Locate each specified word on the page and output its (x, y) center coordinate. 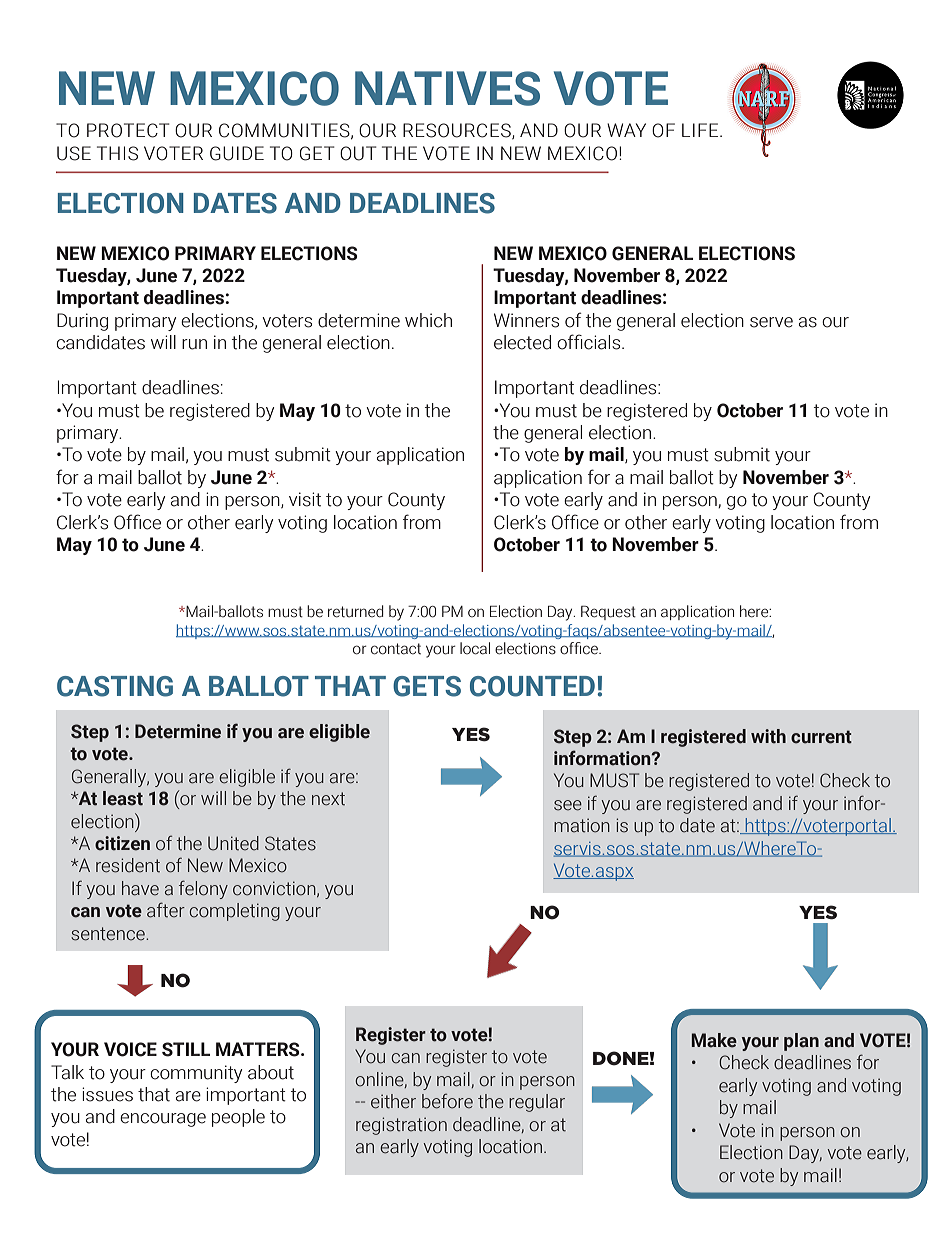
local (475, 648)
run (194, 344)
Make (714, 1040)
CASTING (115, 686)
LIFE (701, 130)
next (328, 799)
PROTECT (128, 130)
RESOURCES (458, 131)
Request (608, 612)
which (428, 320)
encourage (163, 1120)
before (447, 1101)
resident (128, 865)
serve (771, 322)
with (768, 736)
